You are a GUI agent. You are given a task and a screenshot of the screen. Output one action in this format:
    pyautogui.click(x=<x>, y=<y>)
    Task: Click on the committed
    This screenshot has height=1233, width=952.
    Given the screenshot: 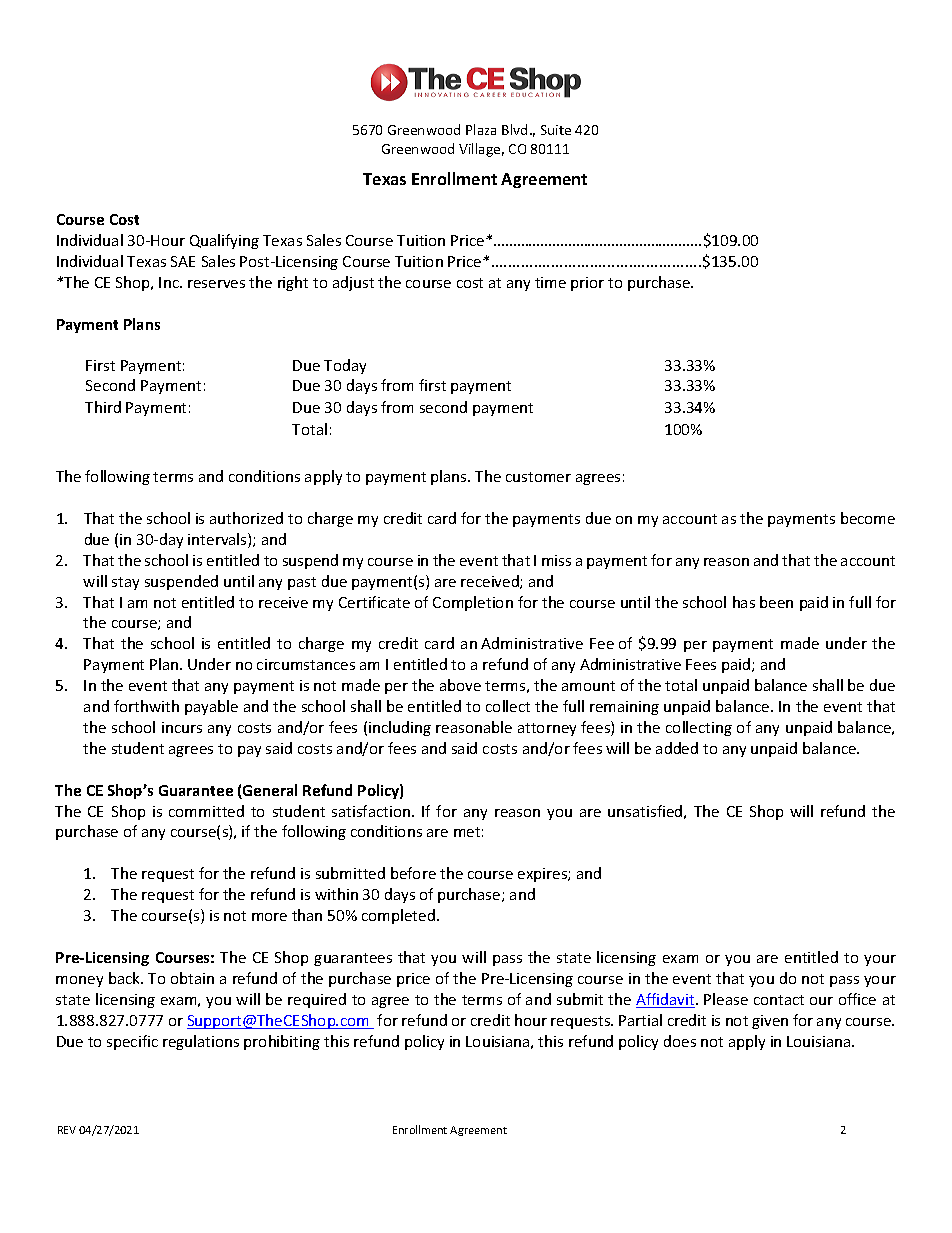 What is the action you would take?
    pyautogui.click(x=206, y=811)
